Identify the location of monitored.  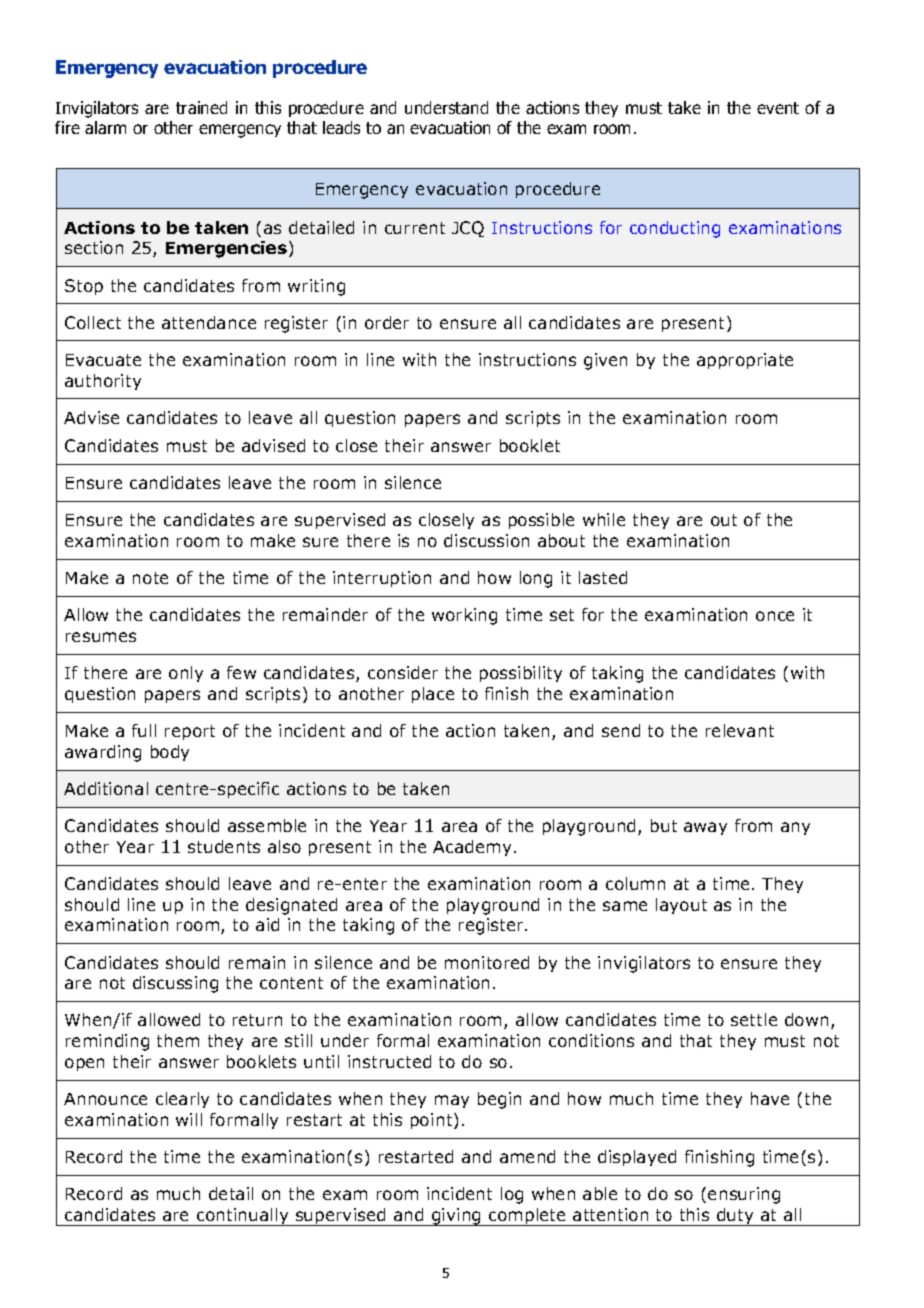
(487, 962).
